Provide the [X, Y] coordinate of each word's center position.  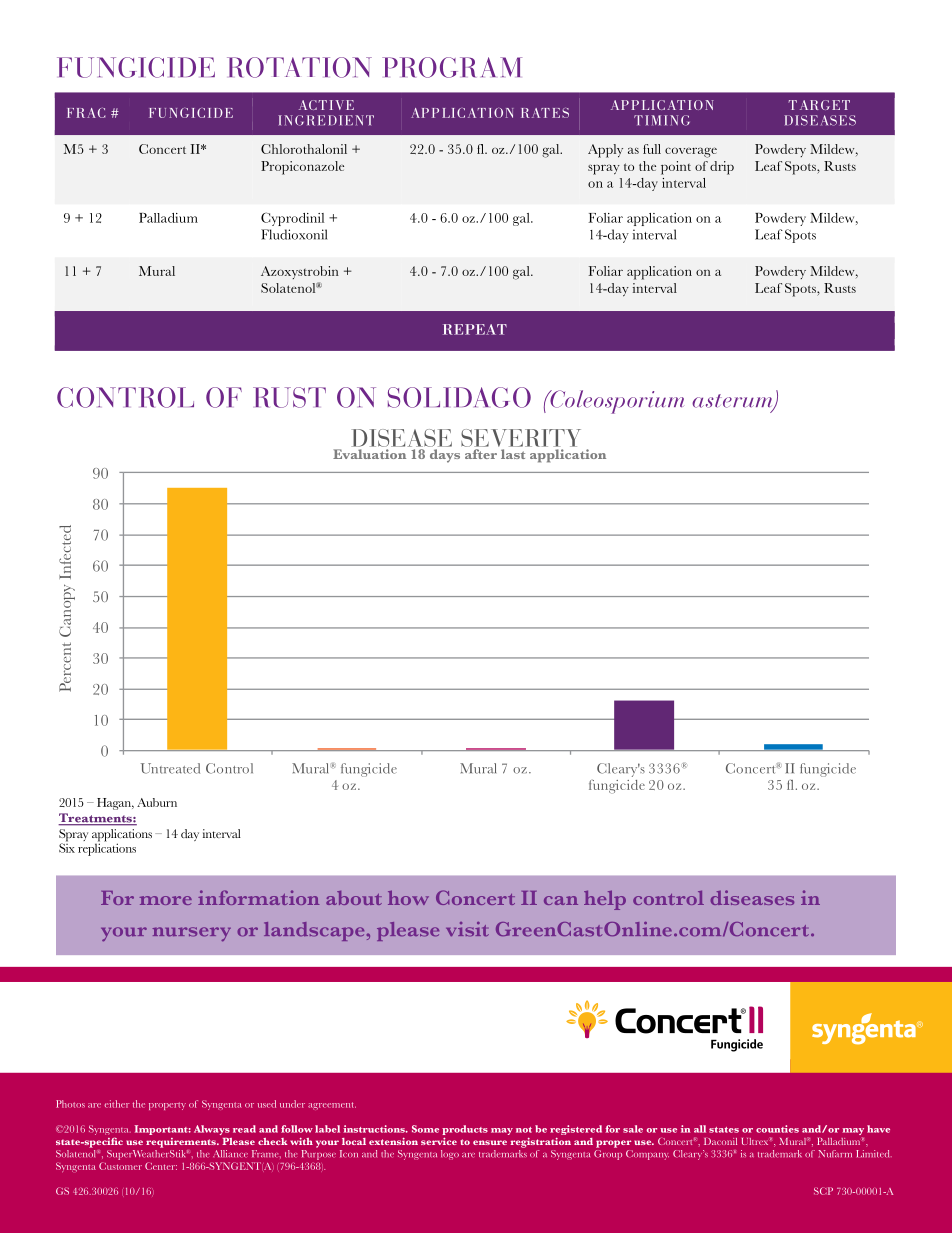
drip [722, 168]
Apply [605, 151]
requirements [182, 1143]
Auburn [157, 802]
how [408, 897]
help [605, 900]
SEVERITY [521, 439]
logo [450, 1155]
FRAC [86, 113]
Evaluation [369, 454]
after [481, 454]
